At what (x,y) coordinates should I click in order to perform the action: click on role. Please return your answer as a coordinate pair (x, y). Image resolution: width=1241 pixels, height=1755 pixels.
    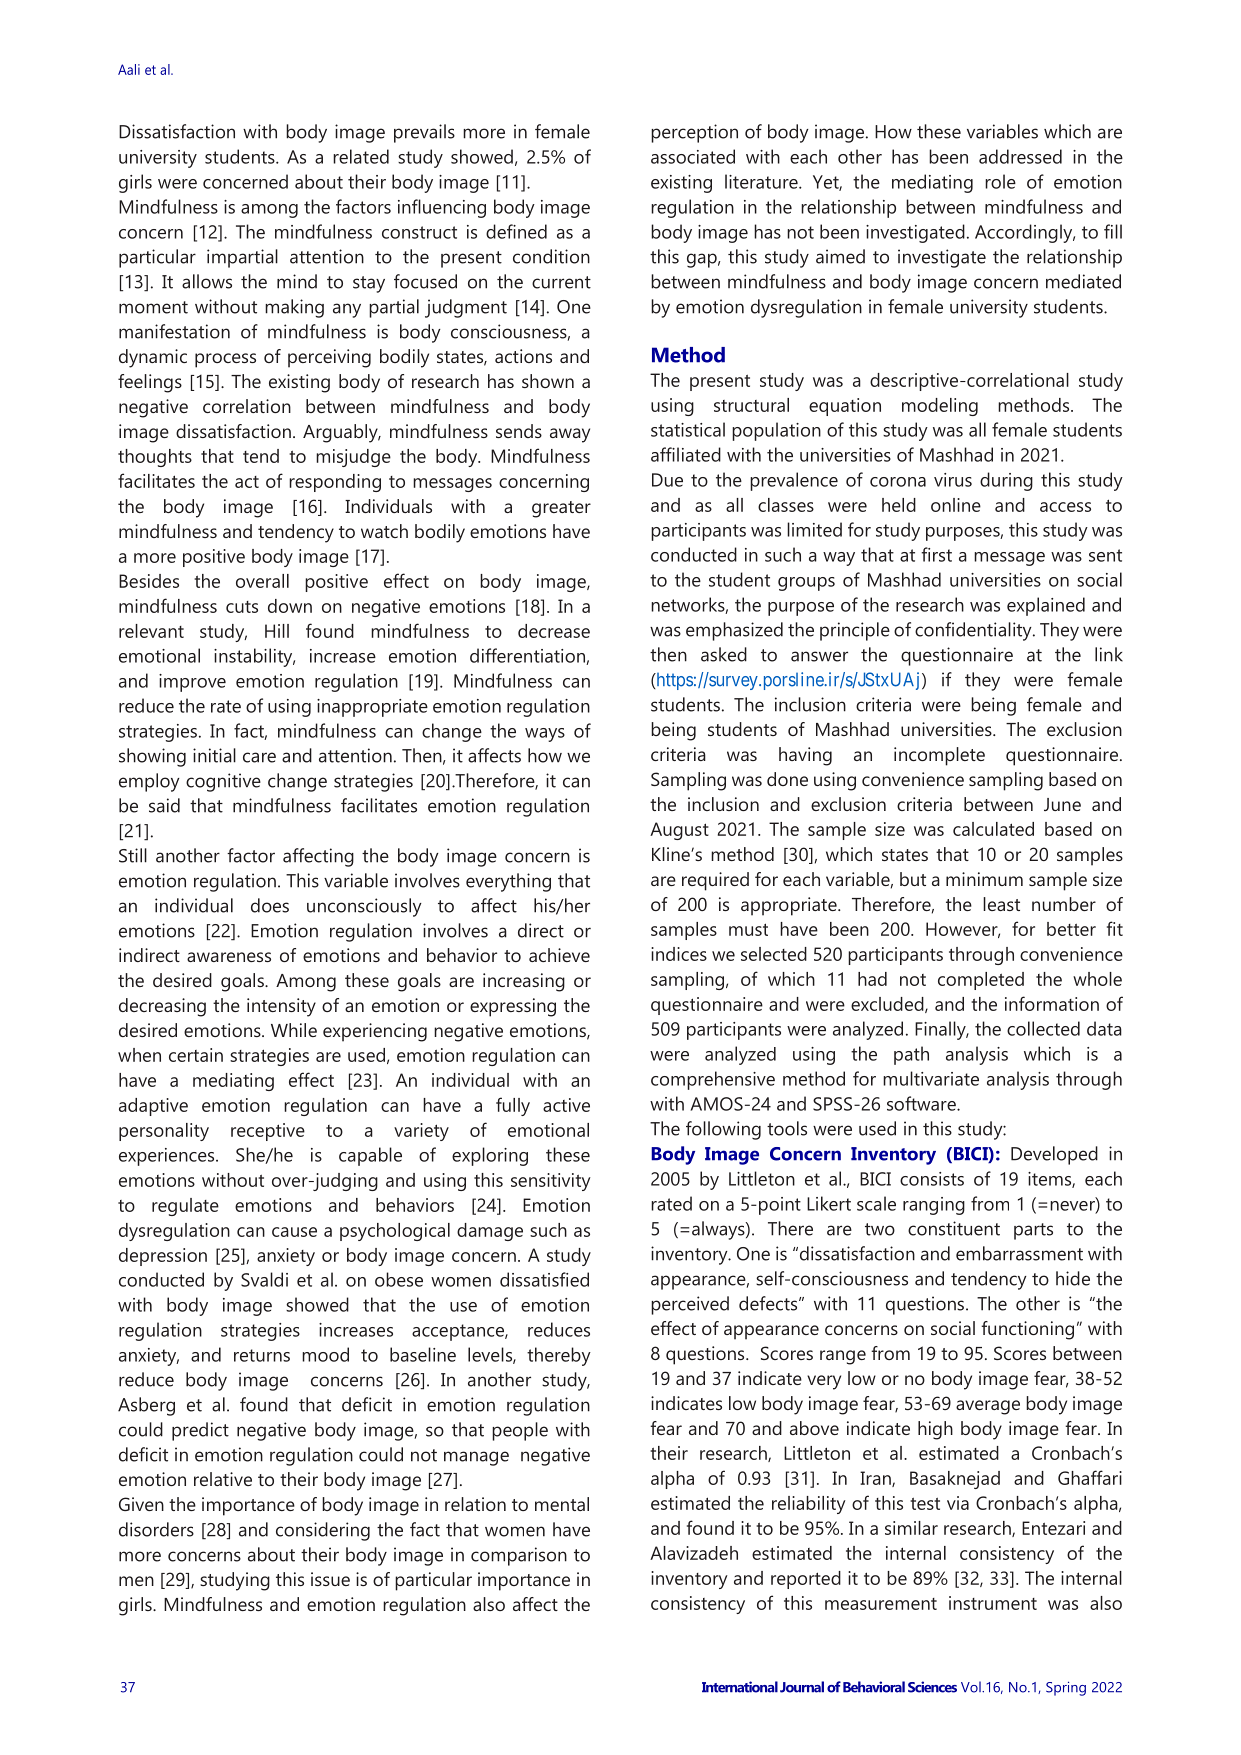
    Looking at the image, I should click on (1000, 181).
